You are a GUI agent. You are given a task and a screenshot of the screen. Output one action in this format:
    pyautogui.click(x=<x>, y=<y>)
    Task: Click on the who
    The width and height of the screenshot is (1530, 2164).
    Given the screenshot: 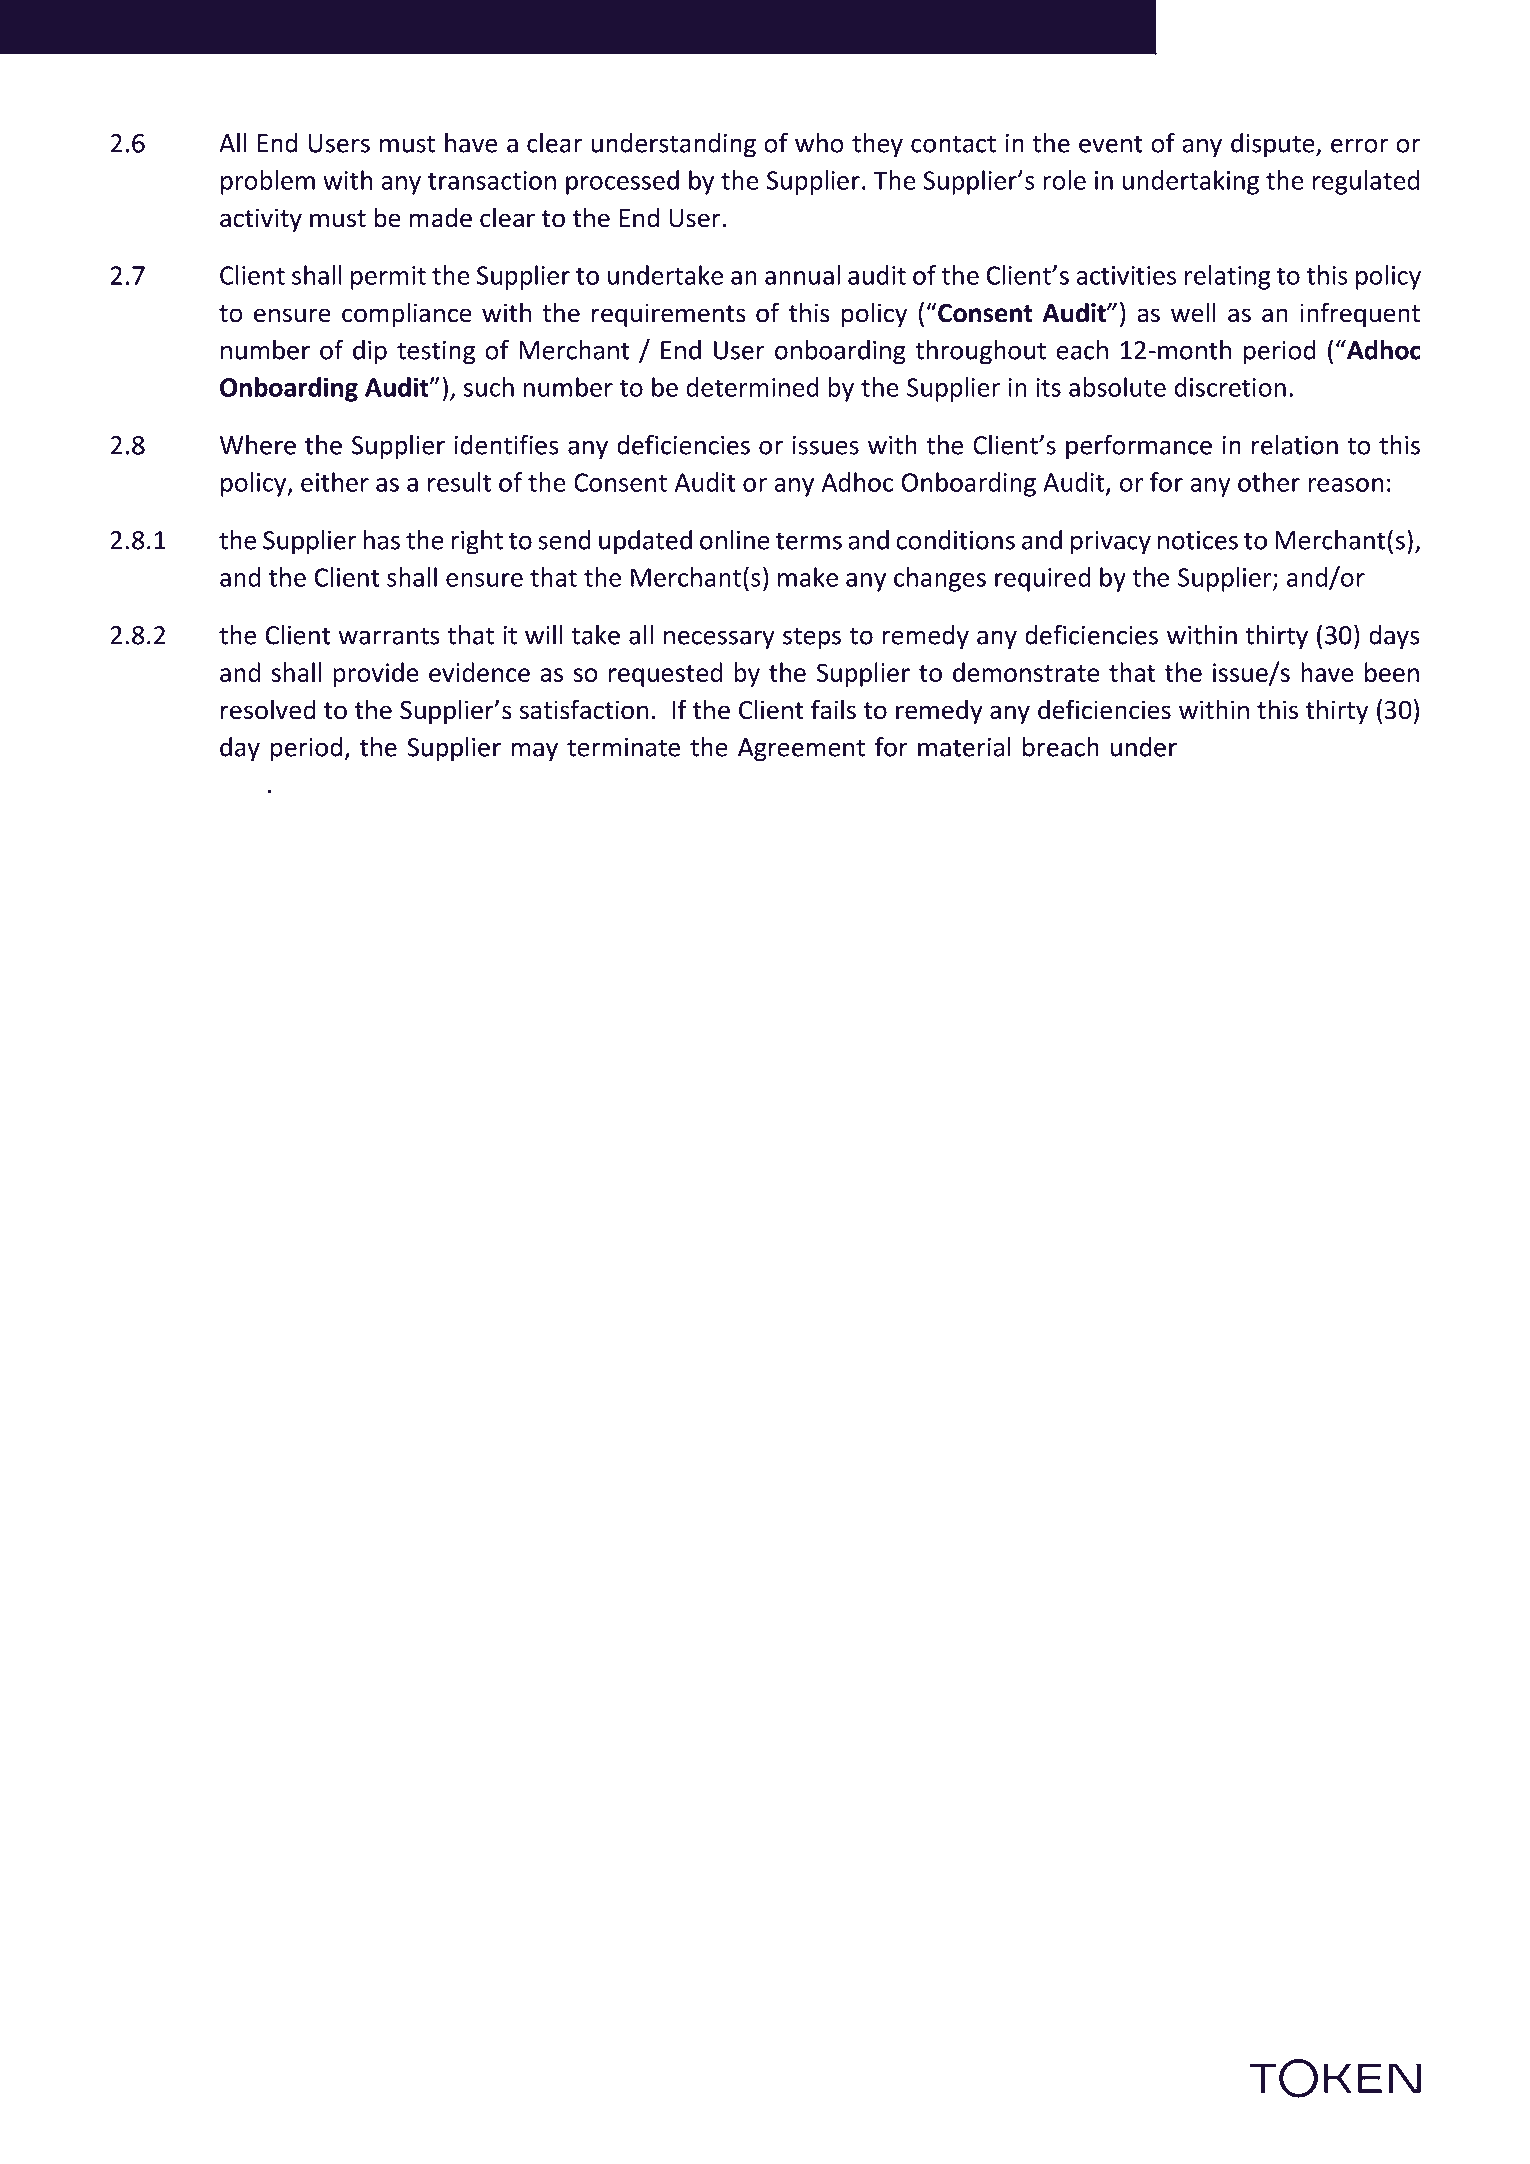 What is the action you would take?
    pyautogui.click(x=819, y=143)
